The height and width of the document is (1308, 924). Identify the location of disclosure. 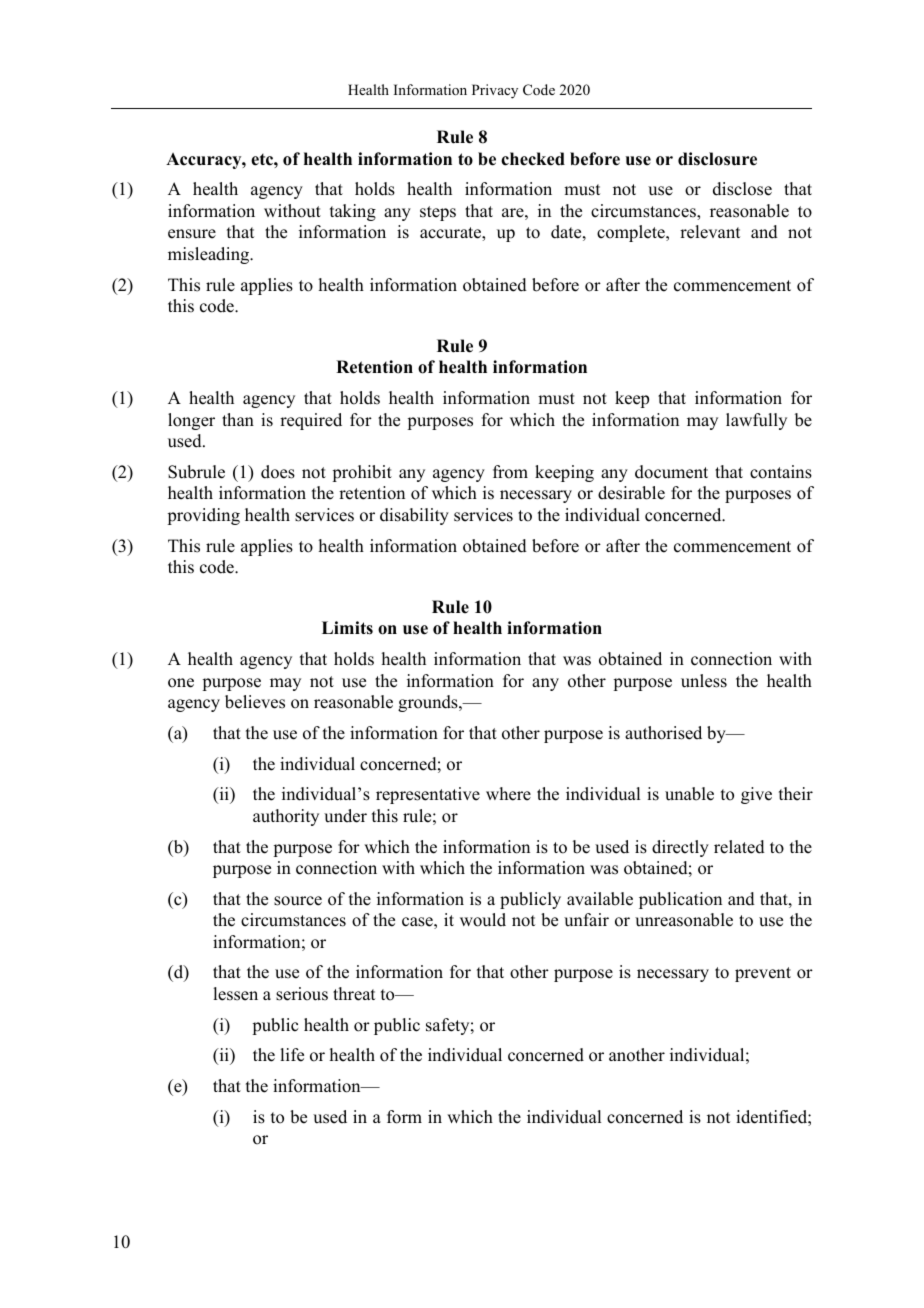
(717, 159).
